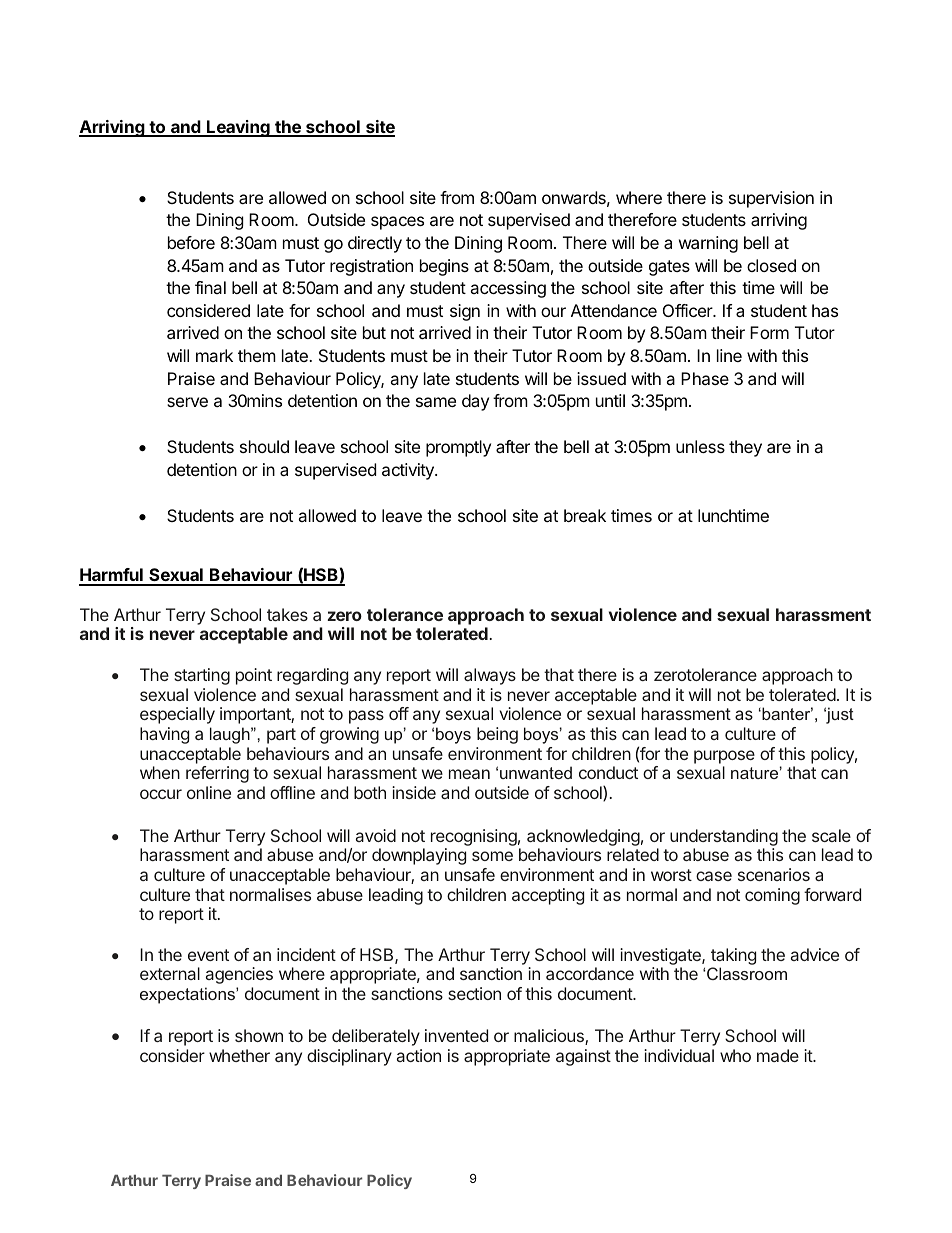 This page has width=952, height=1233. I want to click on mean, so click(469, 774).
